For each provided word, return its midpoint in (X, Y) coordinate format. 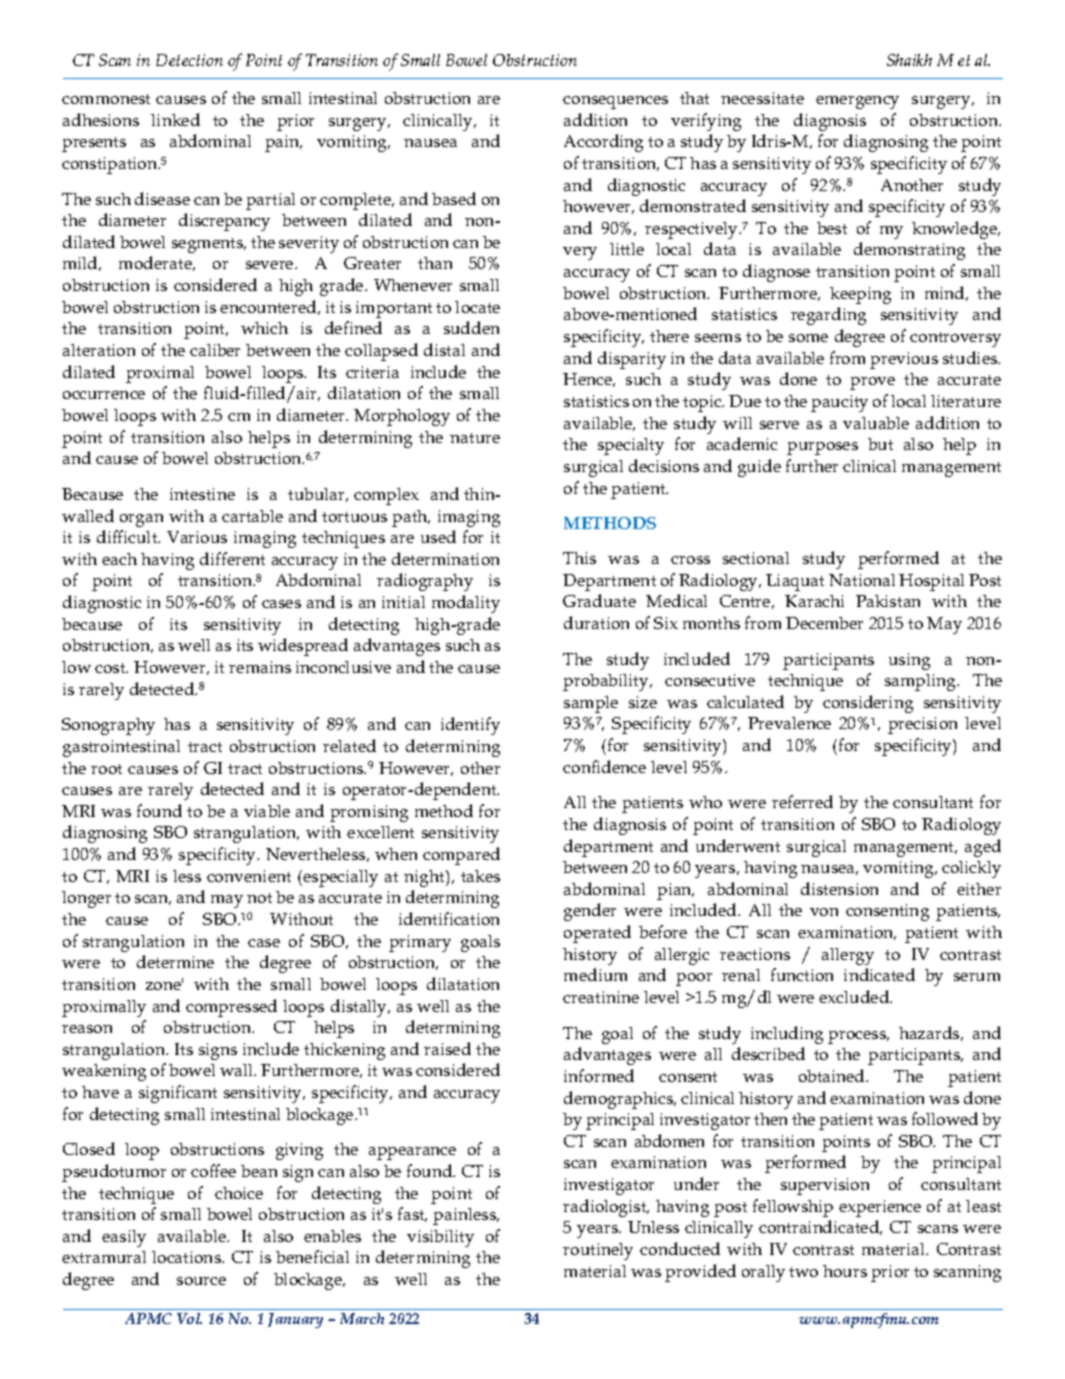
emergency (857, 102)
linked (175, 119)
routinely (598, 1251)
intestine (202, 494)
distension (839, 888)
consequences (615, 102)
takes (480, 876)
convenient (249, 876)
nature (475, 438)
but (880, 444)
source (201, 1281)
